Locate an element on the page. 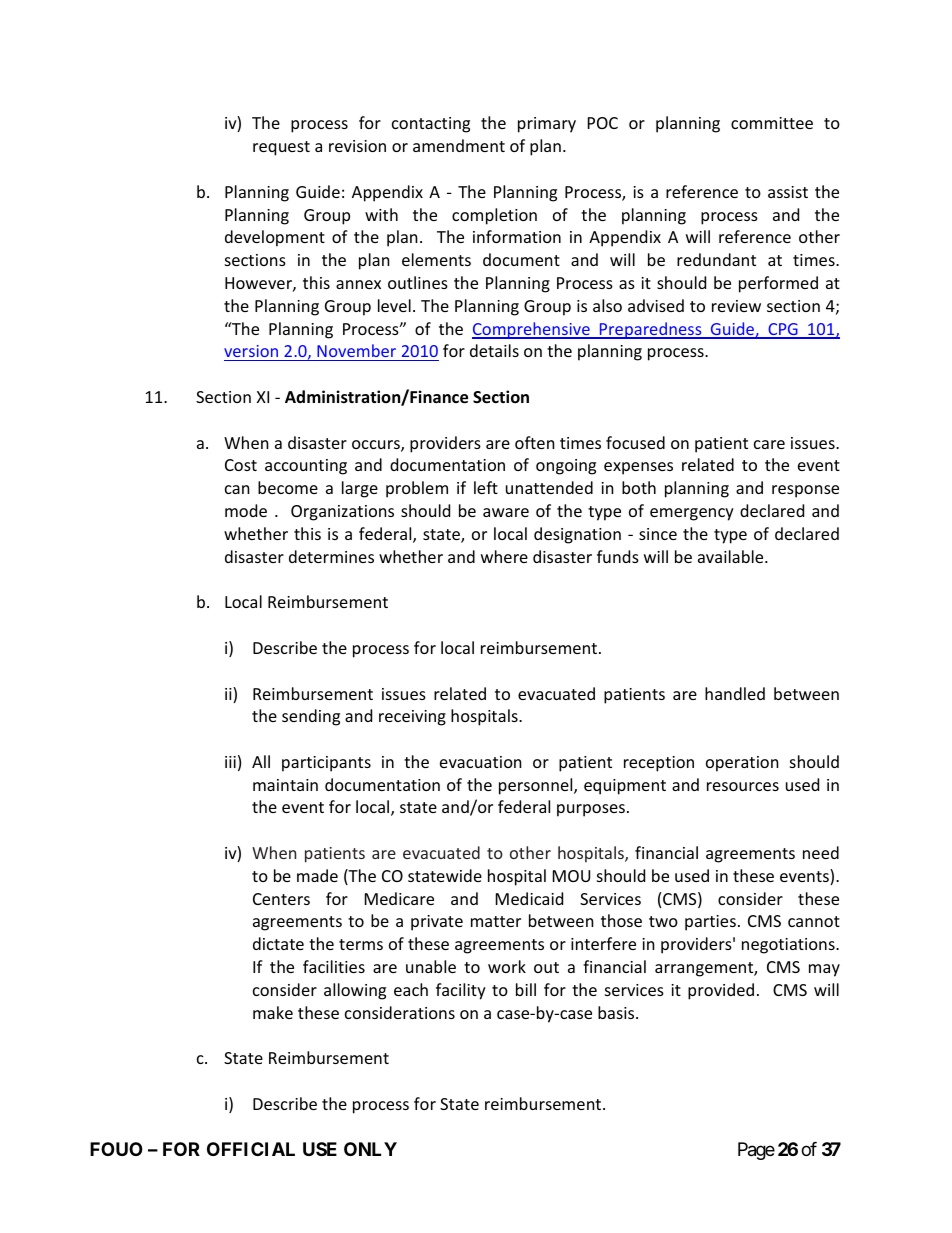 This document has height=1233, width=952. bill is located at coordinates (526, 989).
